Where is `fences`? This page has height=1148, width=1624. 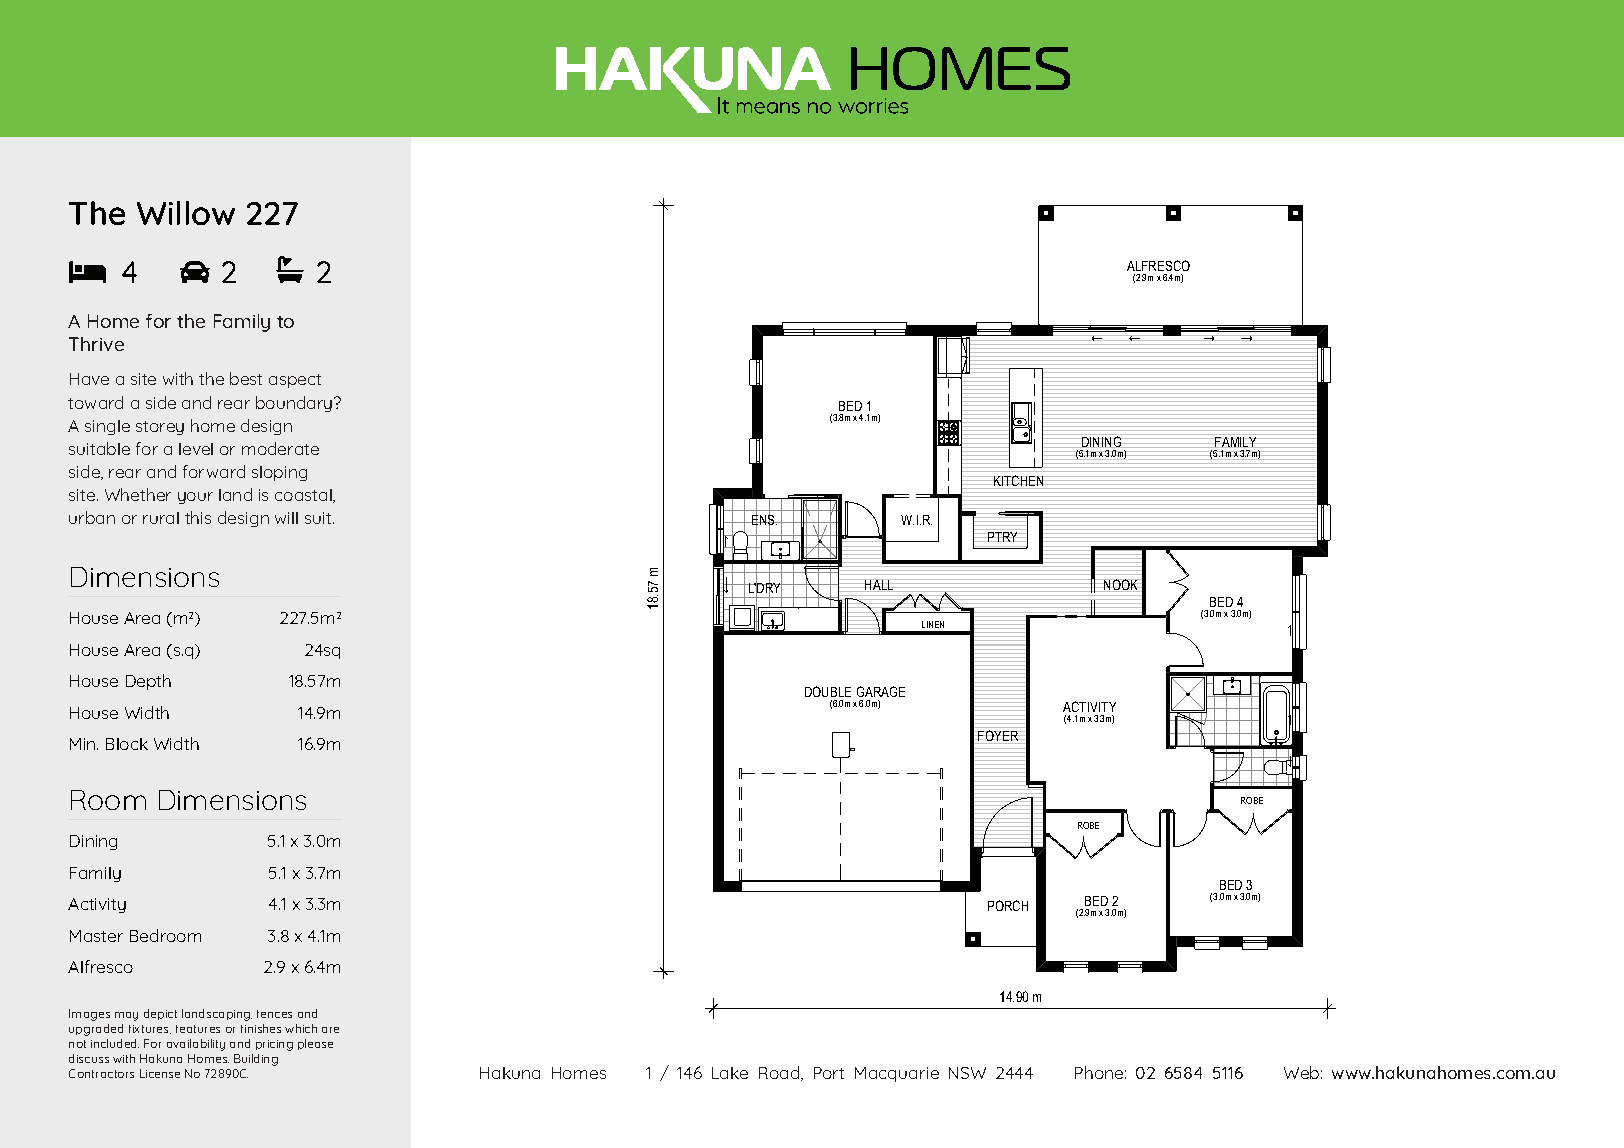 fences is located at coordinates (274, 1014).
